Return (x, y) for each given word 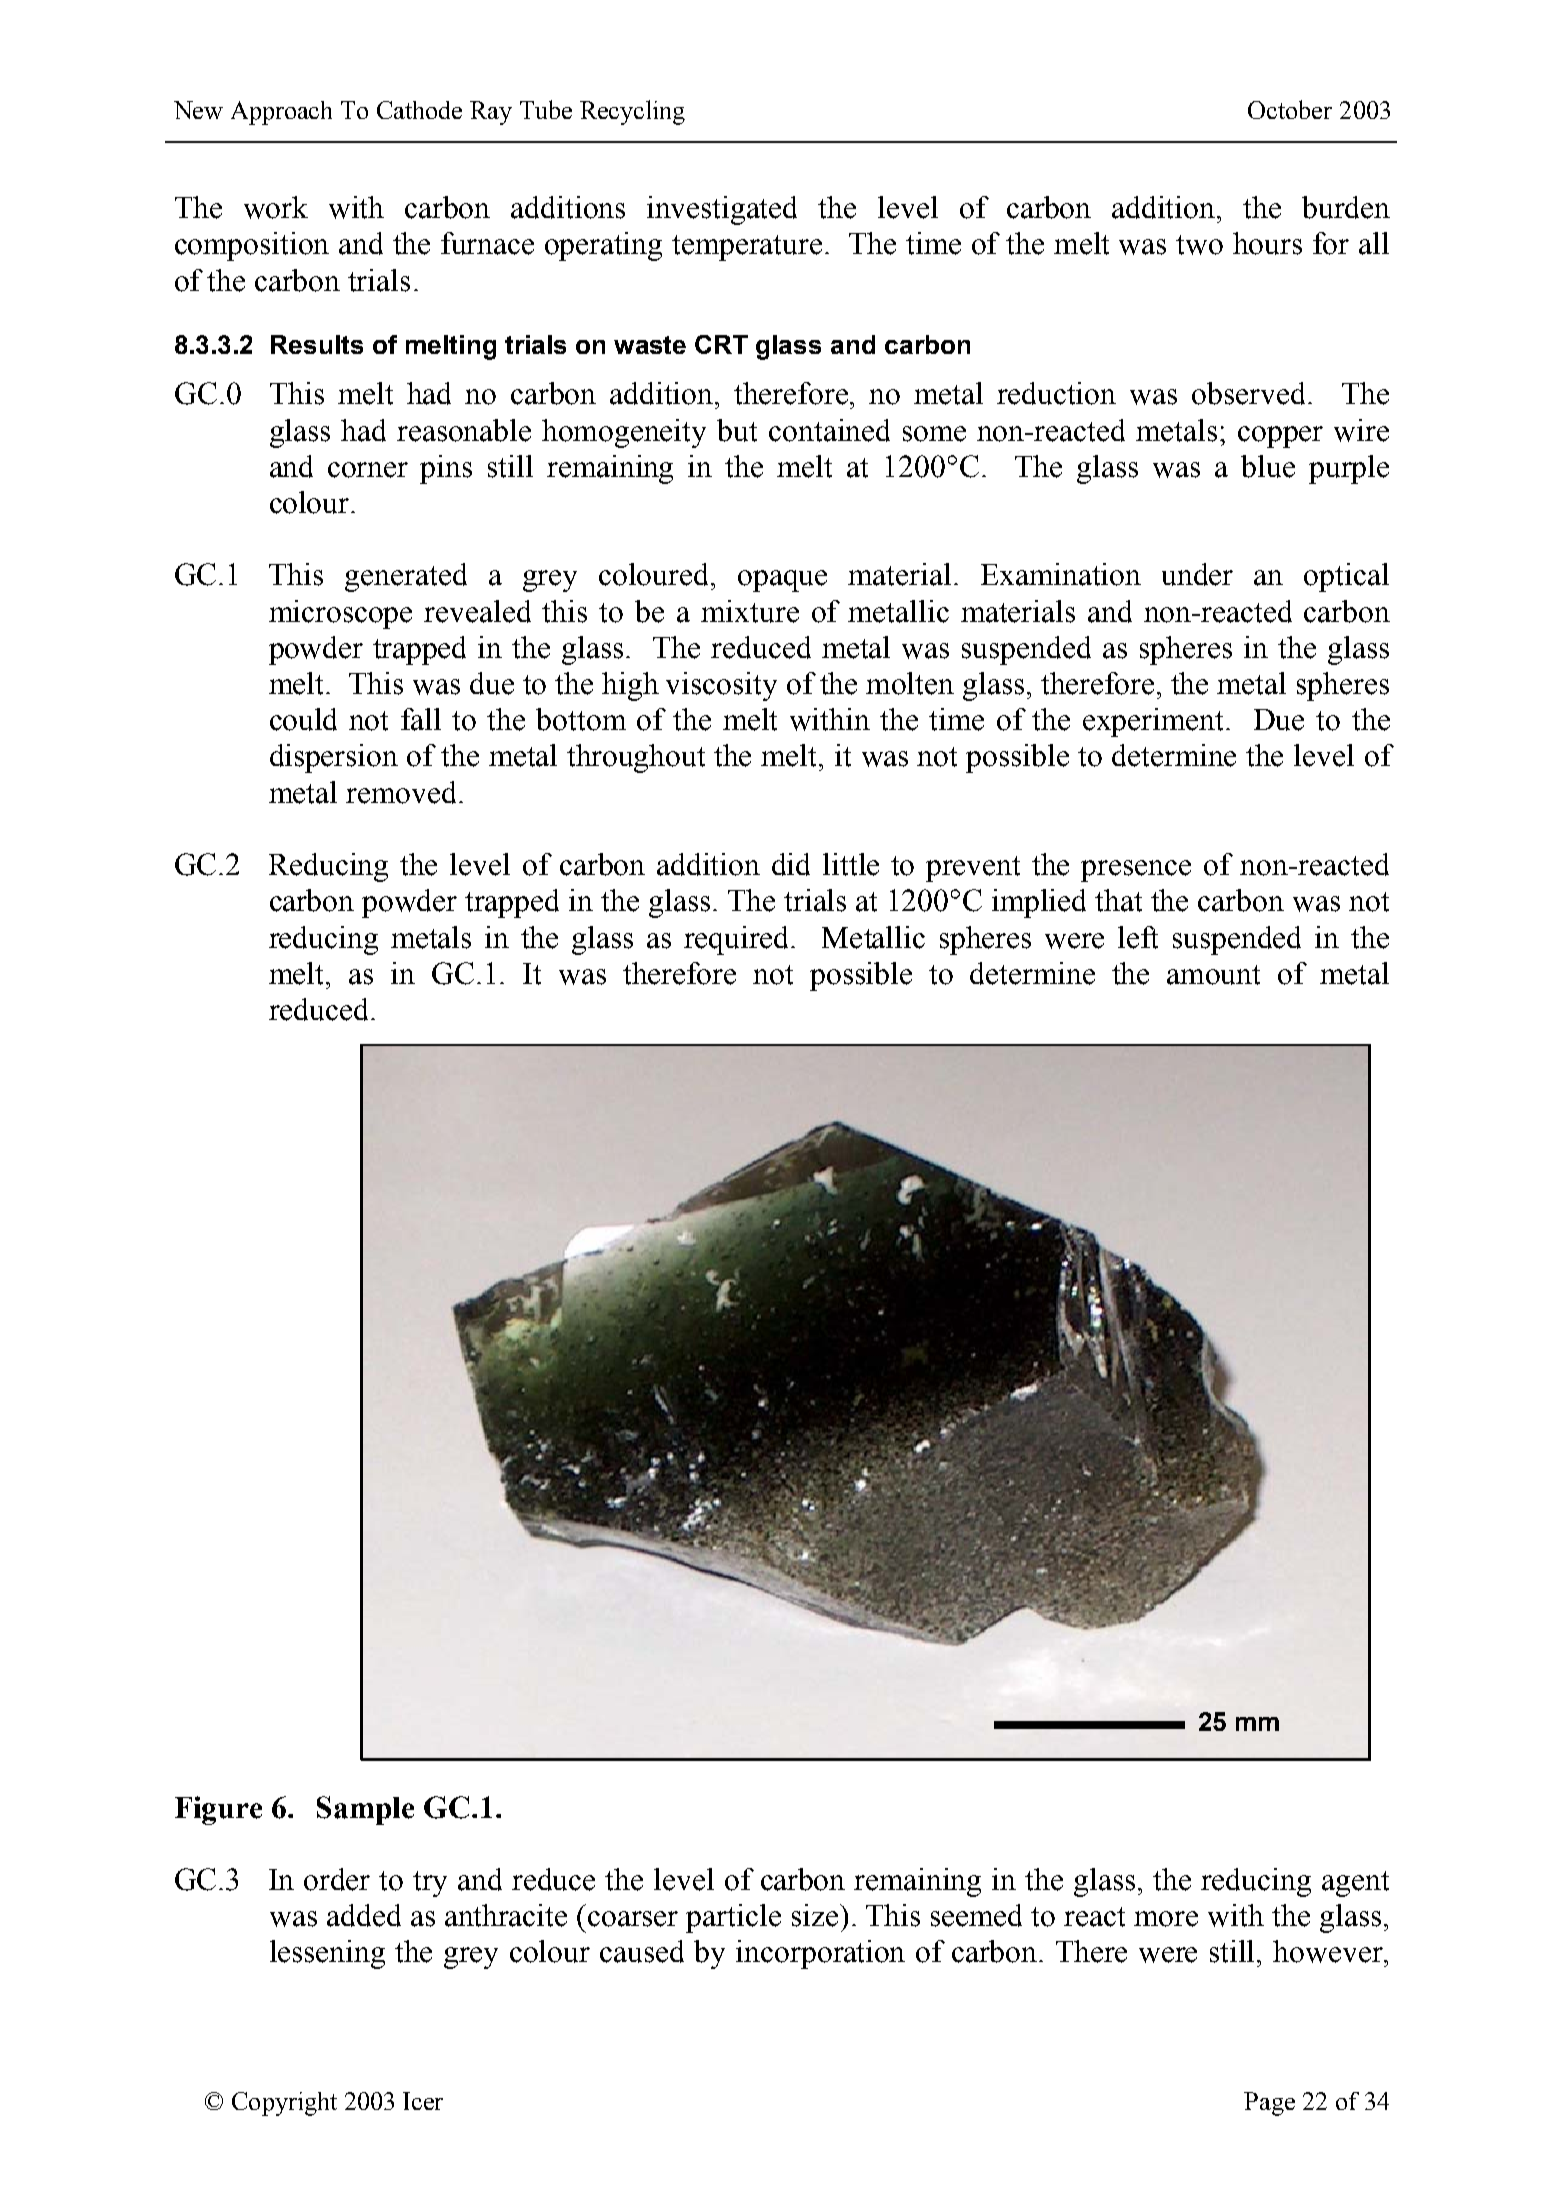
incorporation (820, 1954)
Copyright (284, 2104)
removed (403, 792)
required (738, 940)
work (276, 207)
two (1199, 245)
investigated (722, 210)
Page (1269, 2104)
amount (1213, 975)
